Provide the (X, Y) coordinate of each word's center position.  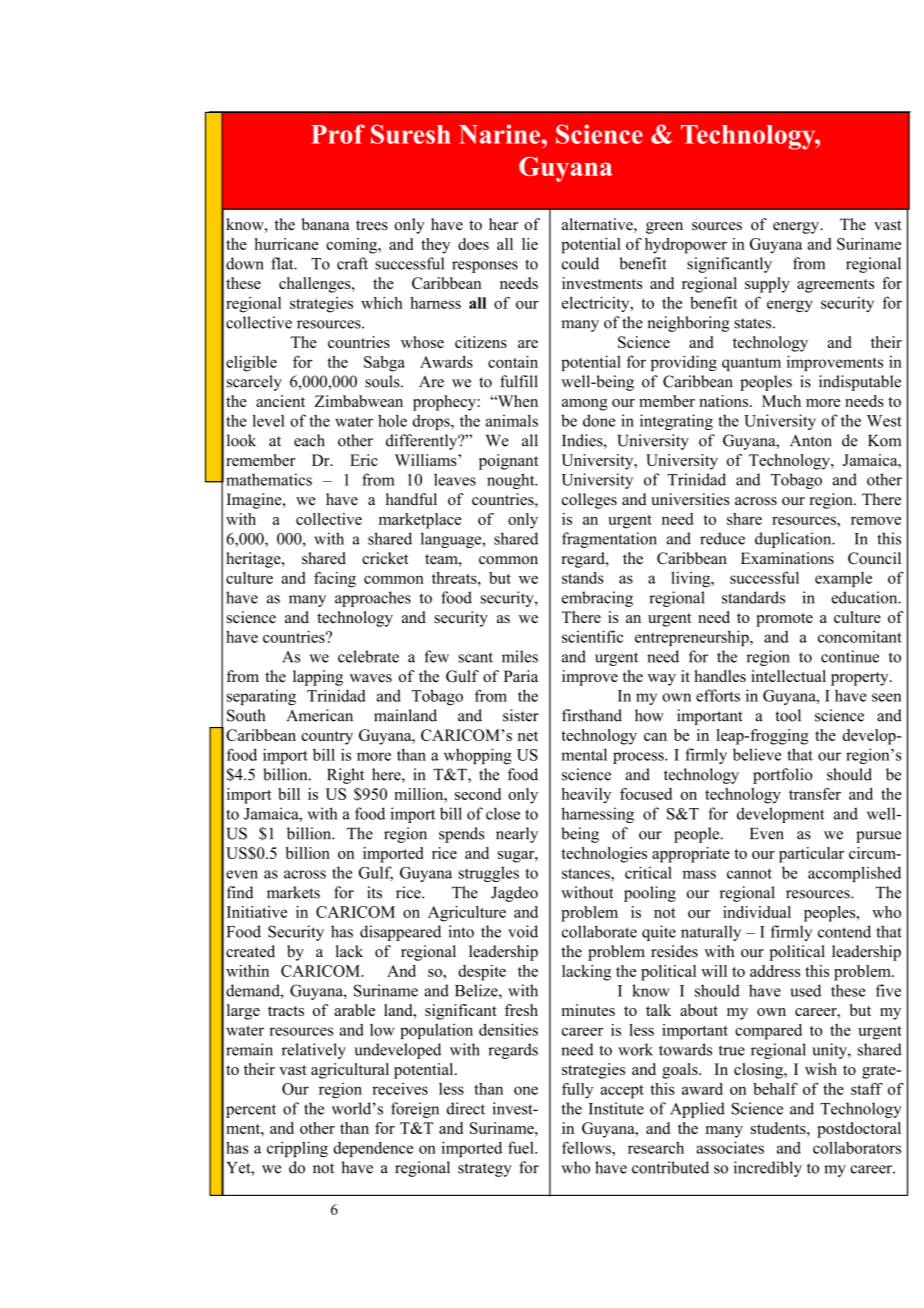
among (585, 405)
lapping (318, 678)
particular (811, 855)
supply (767, 285)
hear (503, 224)
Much (781, 401)
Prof (338, 134)
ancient (280, 401)
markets (293, 892)
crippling (297, 1149)
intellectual (788, 676)
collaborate (599, 931)
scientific (592, 636)
